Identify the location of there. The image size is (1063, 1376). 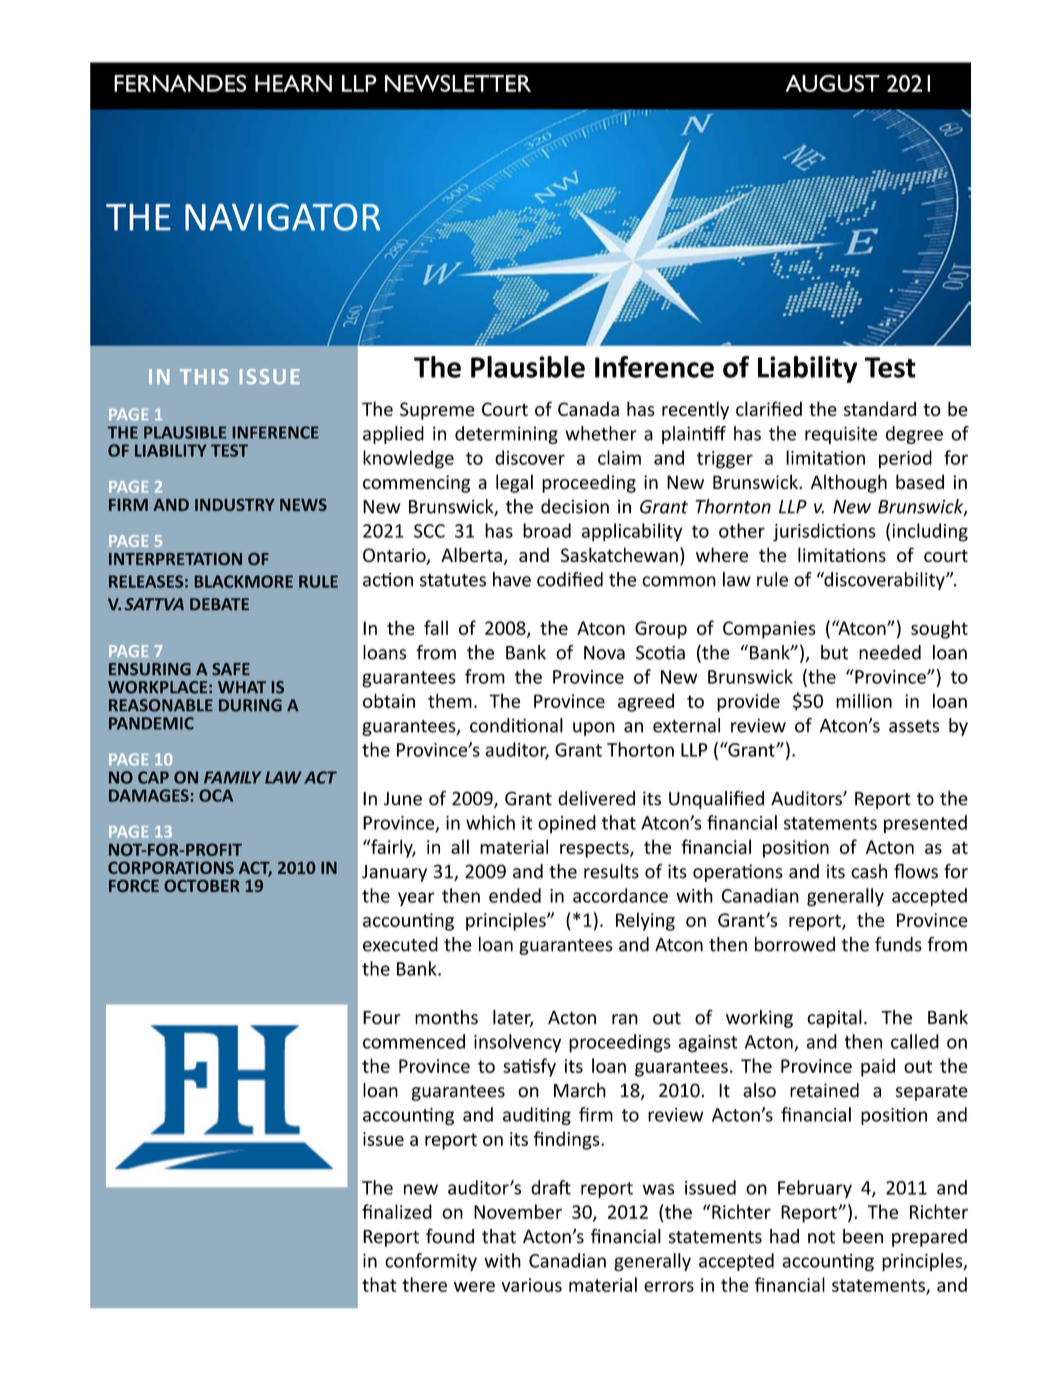
(424, 1284).
